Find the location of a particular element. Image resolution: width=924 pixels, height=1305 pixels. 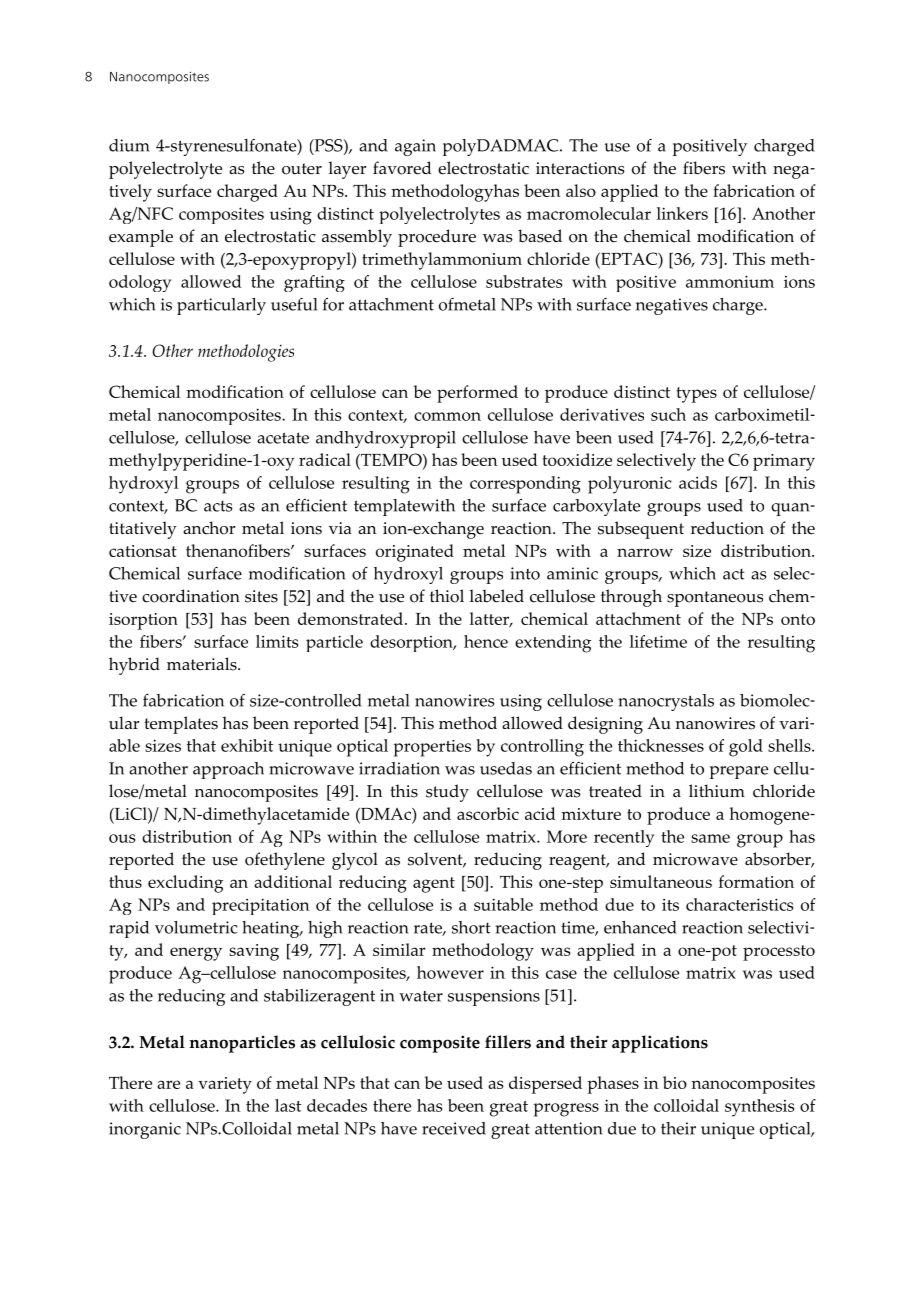

inorganic is located at coordinates (145, 1130).
